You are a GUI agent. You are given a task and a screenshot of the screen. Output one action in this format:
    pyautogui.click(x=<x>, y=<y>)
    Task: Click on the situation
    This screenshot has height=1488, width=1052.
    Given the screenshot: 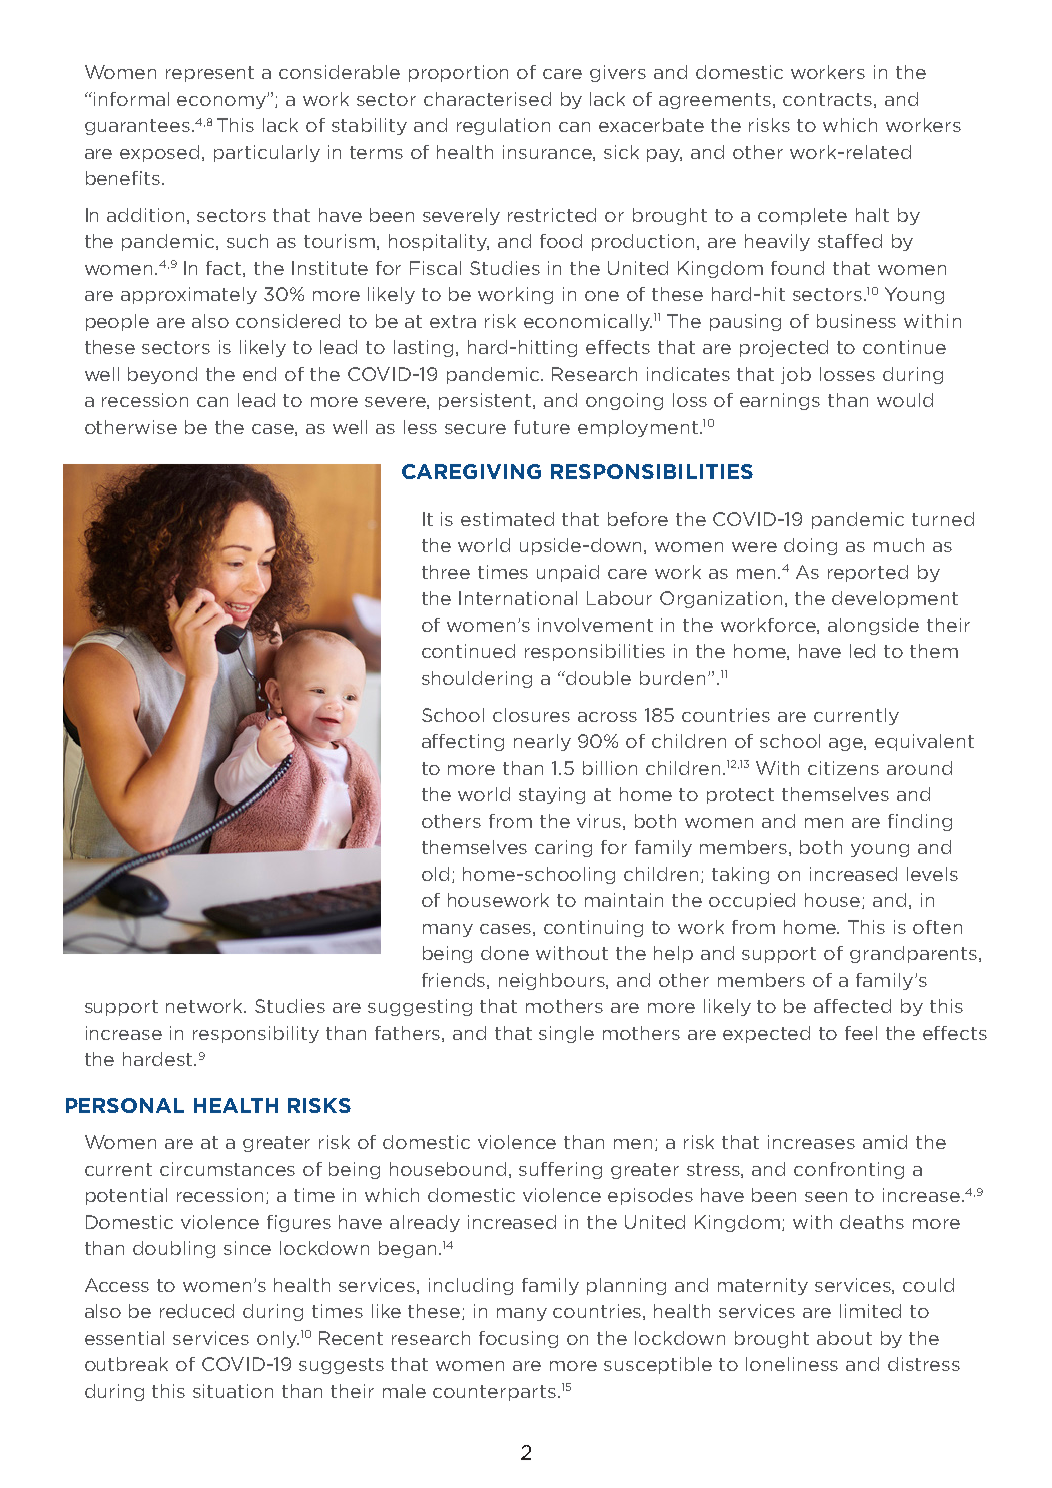 What is the action you would take?
    pyautogui.click(x=233, y=1391)
